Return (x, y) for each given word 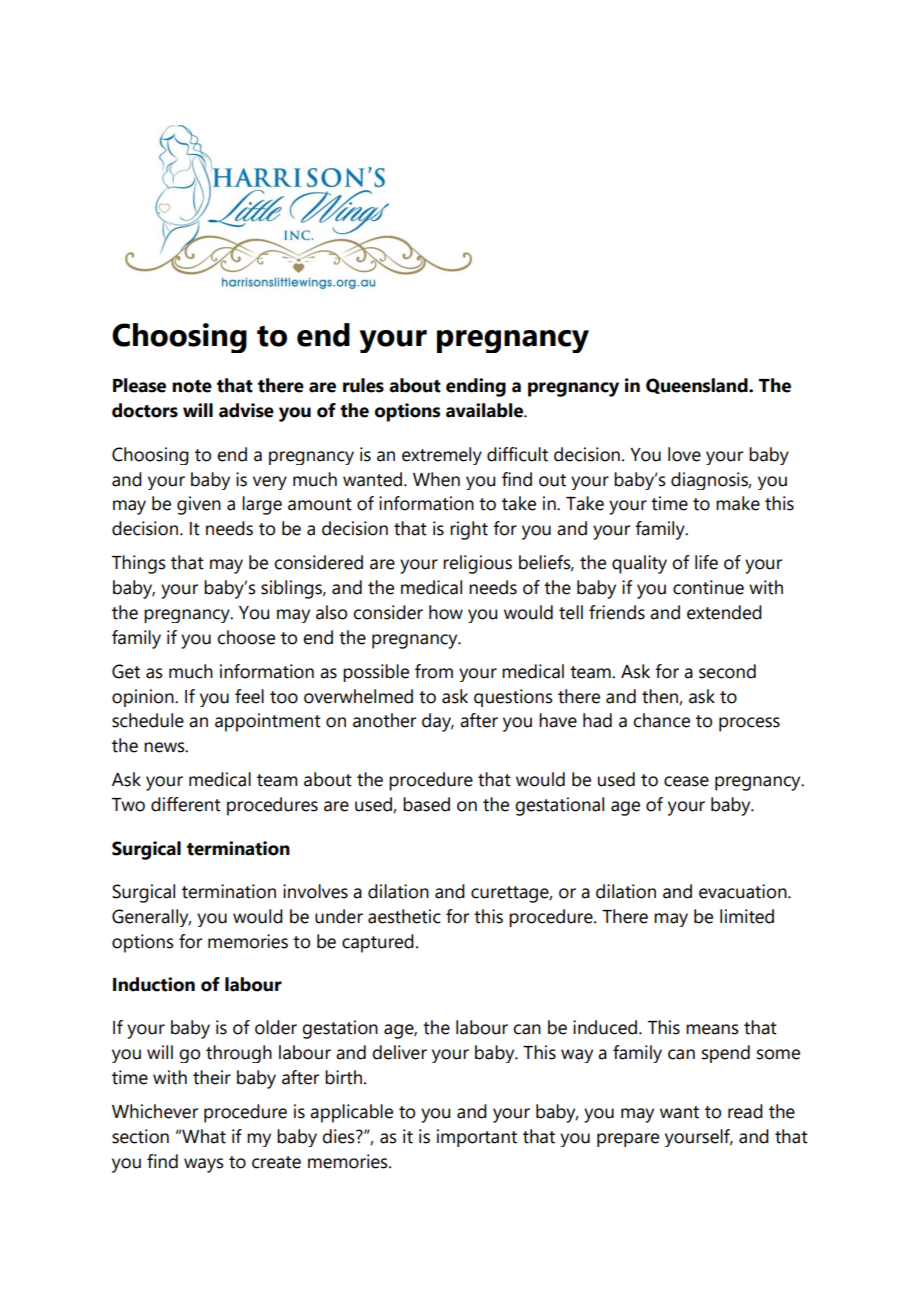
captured (378, 943)
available (485, 410)
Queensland (698, 386)
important (477, 1138)
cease (686, 781)
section (140, 1136)
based (426, 804)
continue (708, 587)
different (186, 804)
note (192, 386)
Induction (154, 984)
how (446, 612)
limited (747, 916)
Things (139, 564)
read (745, 1111)
